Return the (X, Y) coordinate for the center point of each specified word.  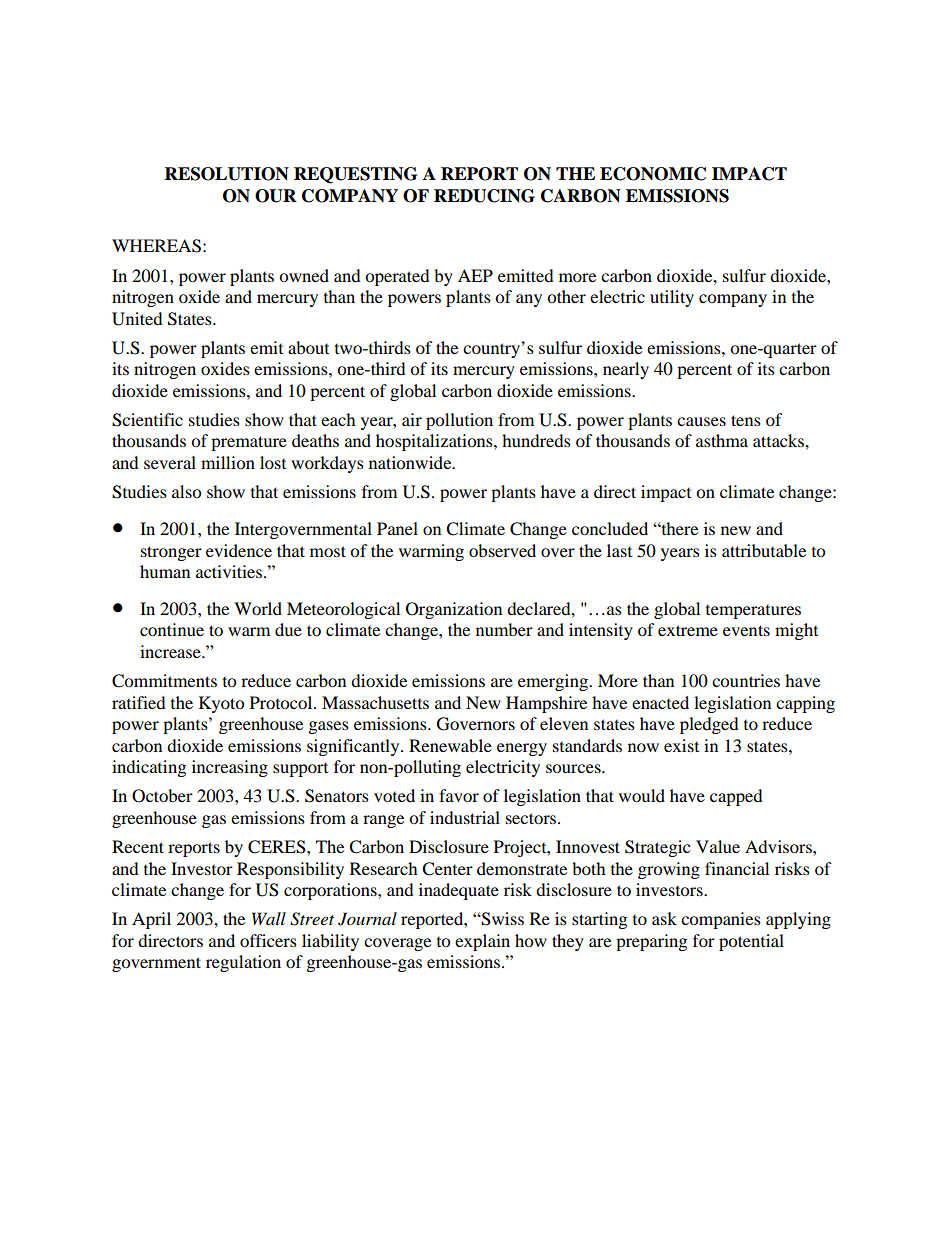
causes (701, 421)
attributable (764, 550)
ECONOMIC (653, 174)
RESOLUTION (227, 174)
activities (230, 571)
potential (751, 942)
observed (502, 550)
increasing (230, 768)
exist (681, 745)
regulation (243, 963)
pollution (459, 421)
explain (482, 942)
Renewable (450, 745)
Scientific (147, 420)
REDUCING (484, 196)
